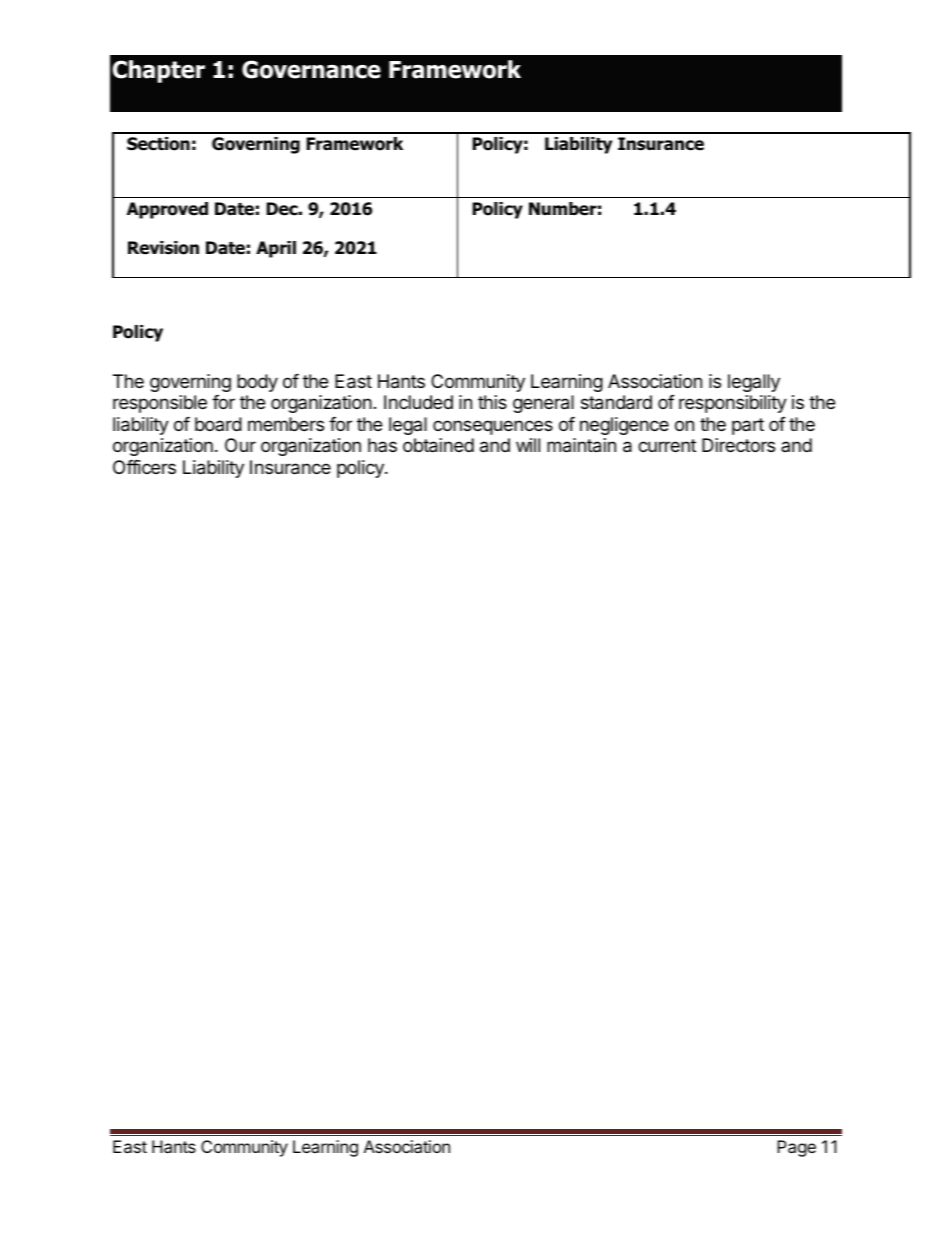 The image size is (952, 1233). I want to click on Governance, so click(311, 69).
